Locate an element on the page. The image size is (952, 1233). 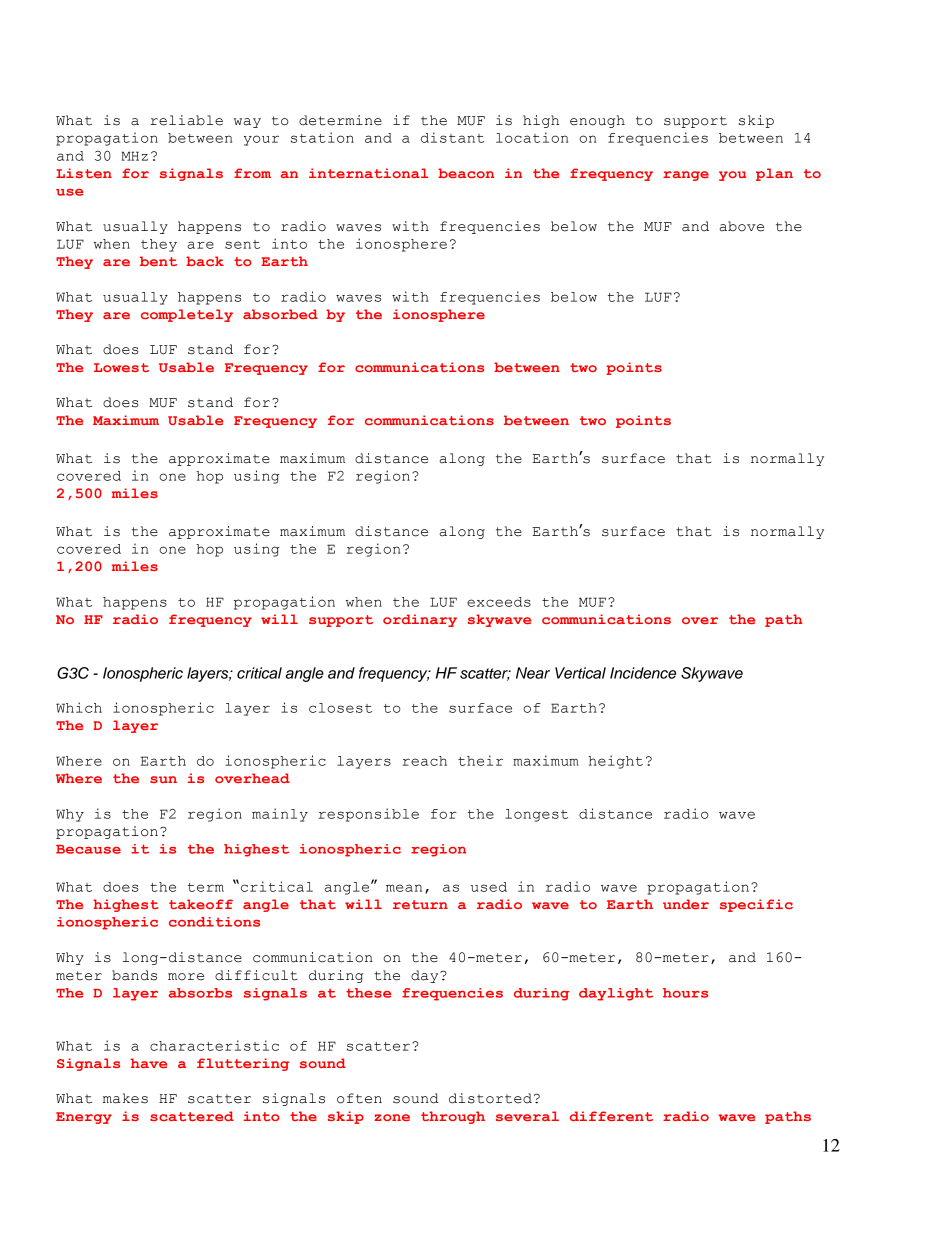
have is located at coordinates (149, 1063).
